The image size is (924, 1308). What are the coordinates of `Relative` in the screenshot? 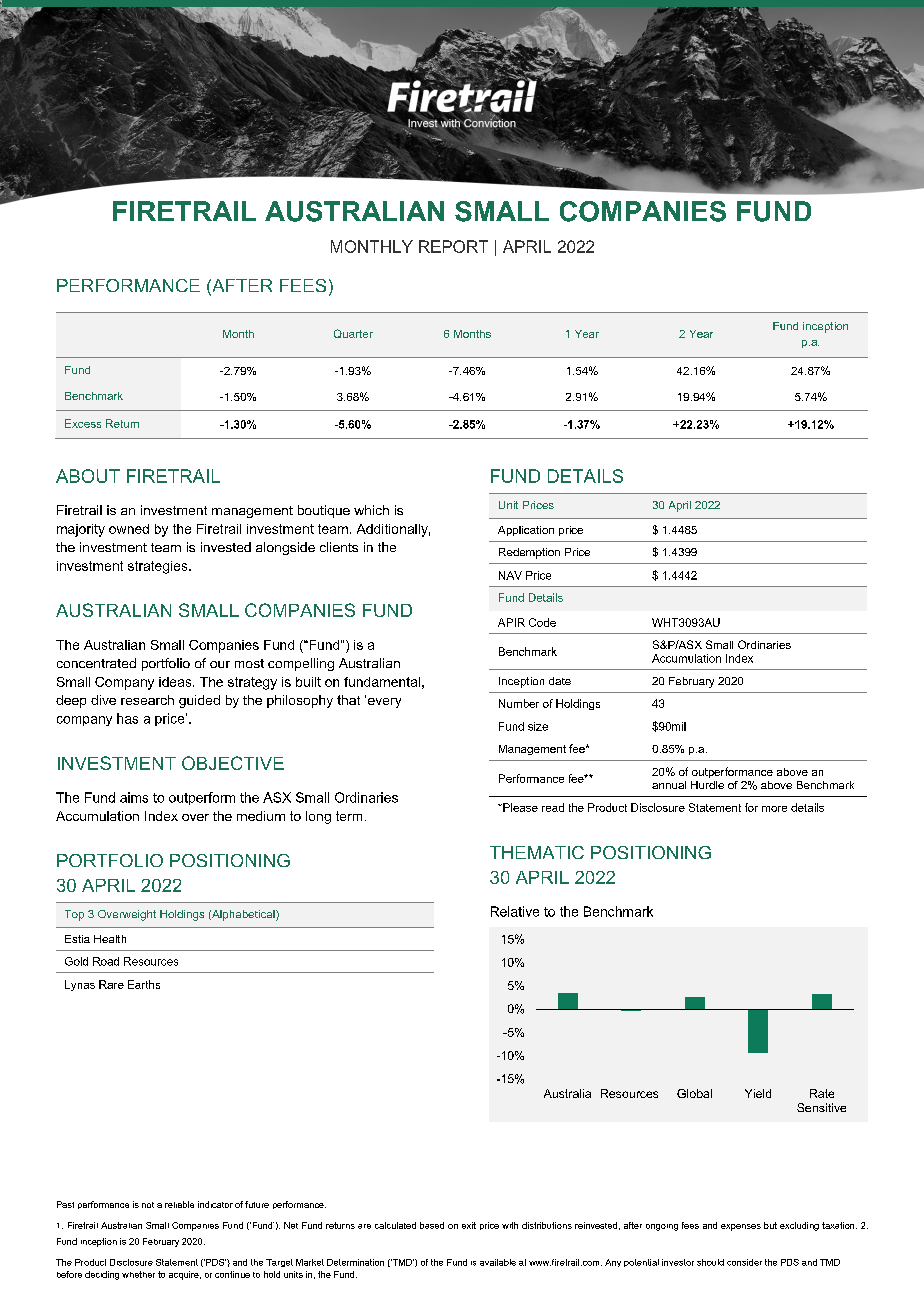 It's located at (515, 911).
